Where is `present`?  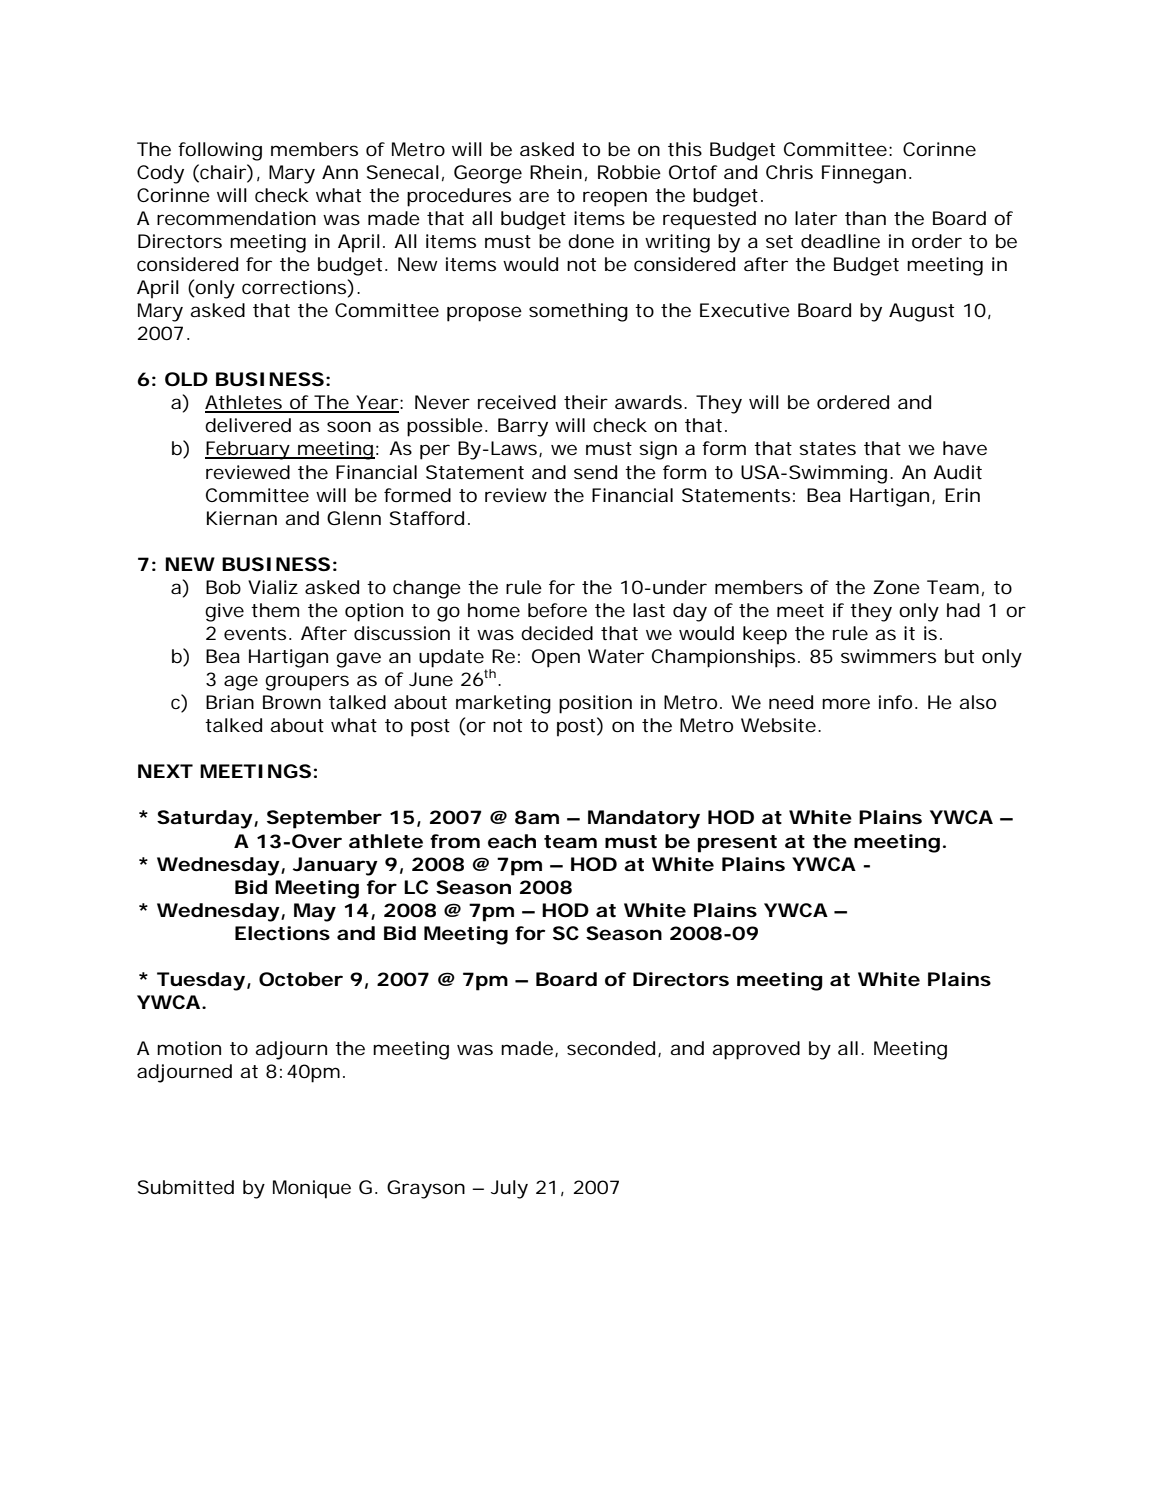
present is located at coordinates (737, 844).
